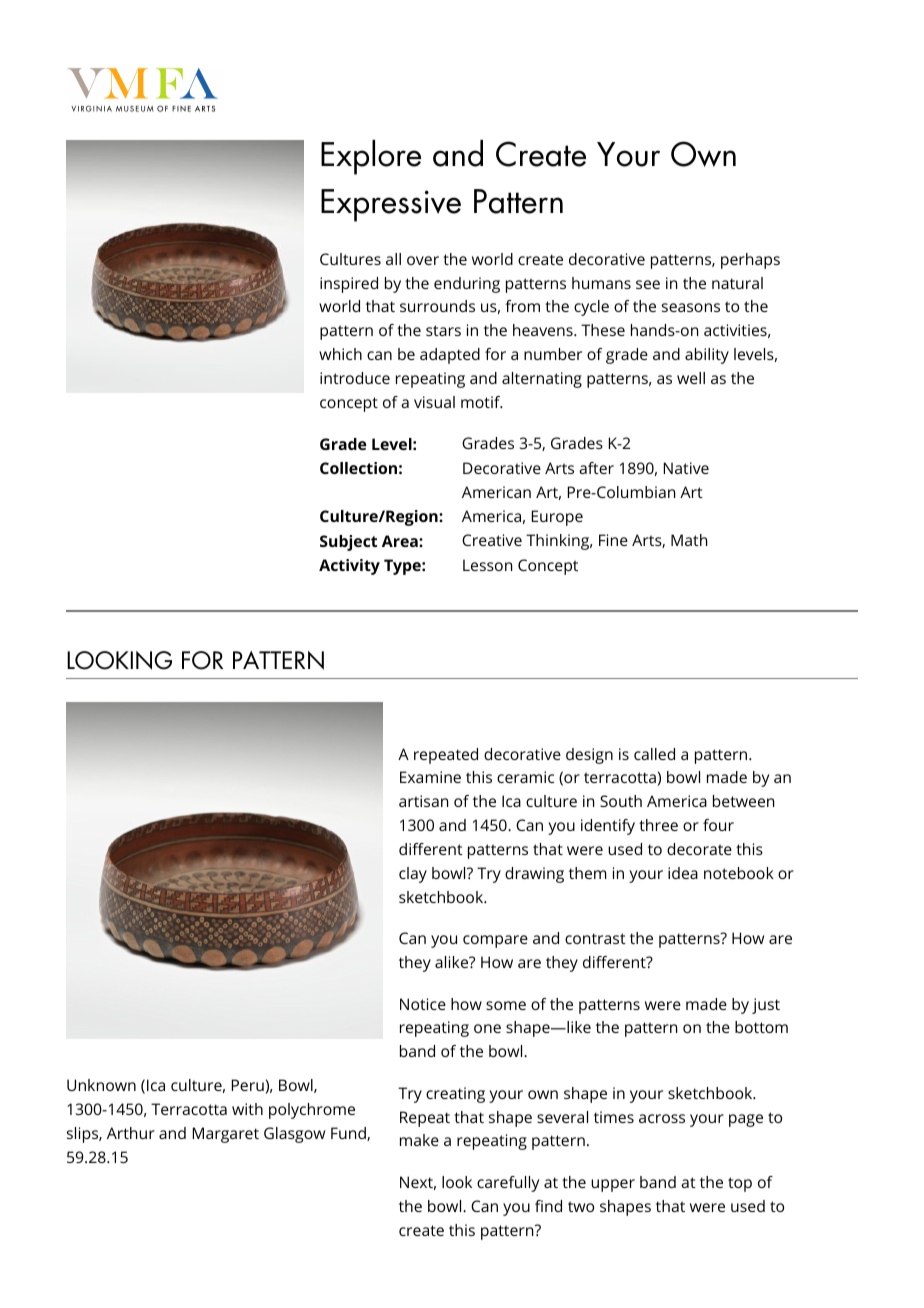 This page has height=1308, width=924. I want to click on Subject, so click(348, 543).
